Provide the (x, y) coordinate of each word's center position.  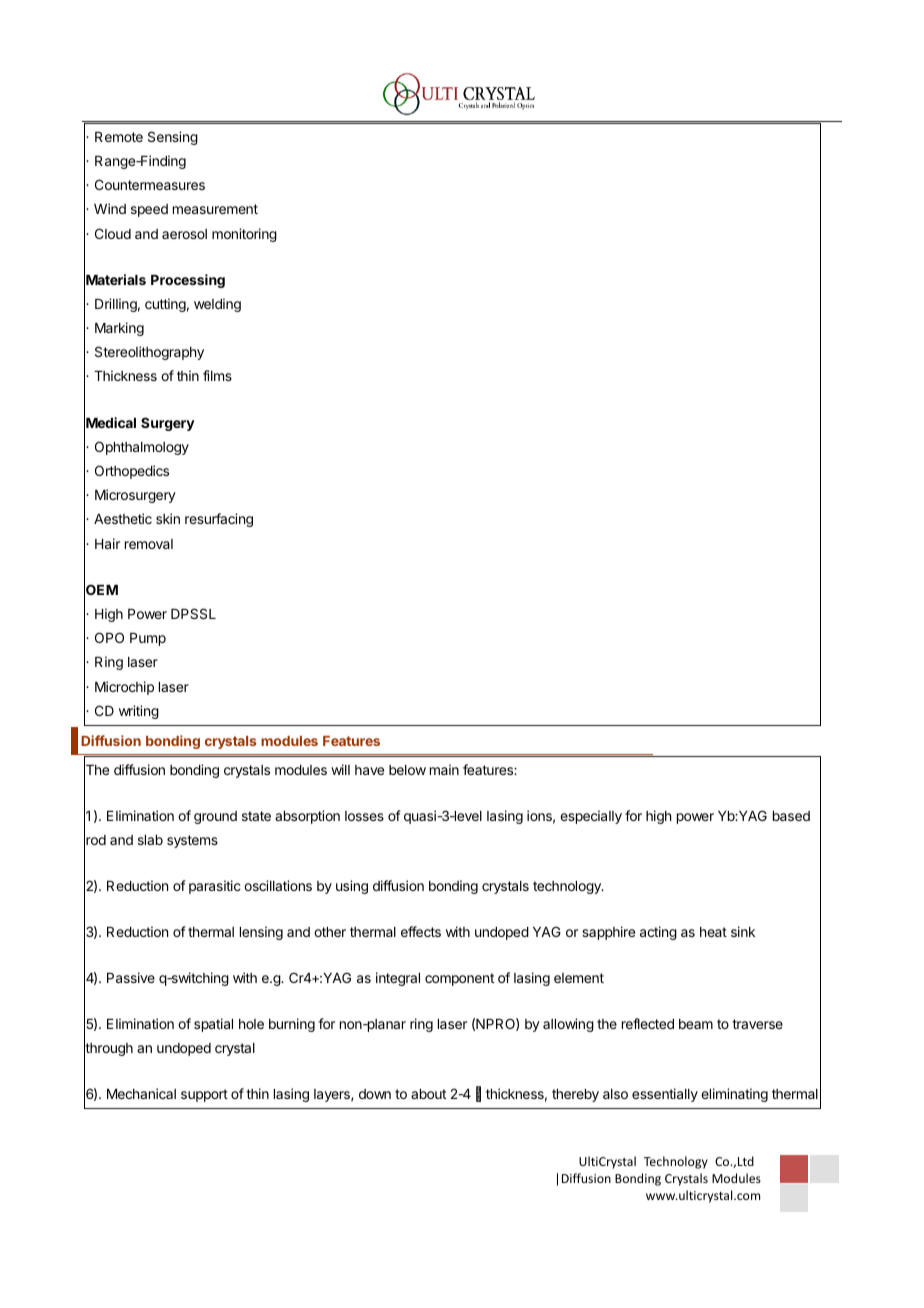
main (444, 769)
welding (217, 305)
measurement (215, 209)
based (791, 816)
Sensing (173, 138)
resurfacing (219, 520)
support (204, 1095)
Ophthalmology (142, 448)
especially (591, 817)
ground (215, 817)
